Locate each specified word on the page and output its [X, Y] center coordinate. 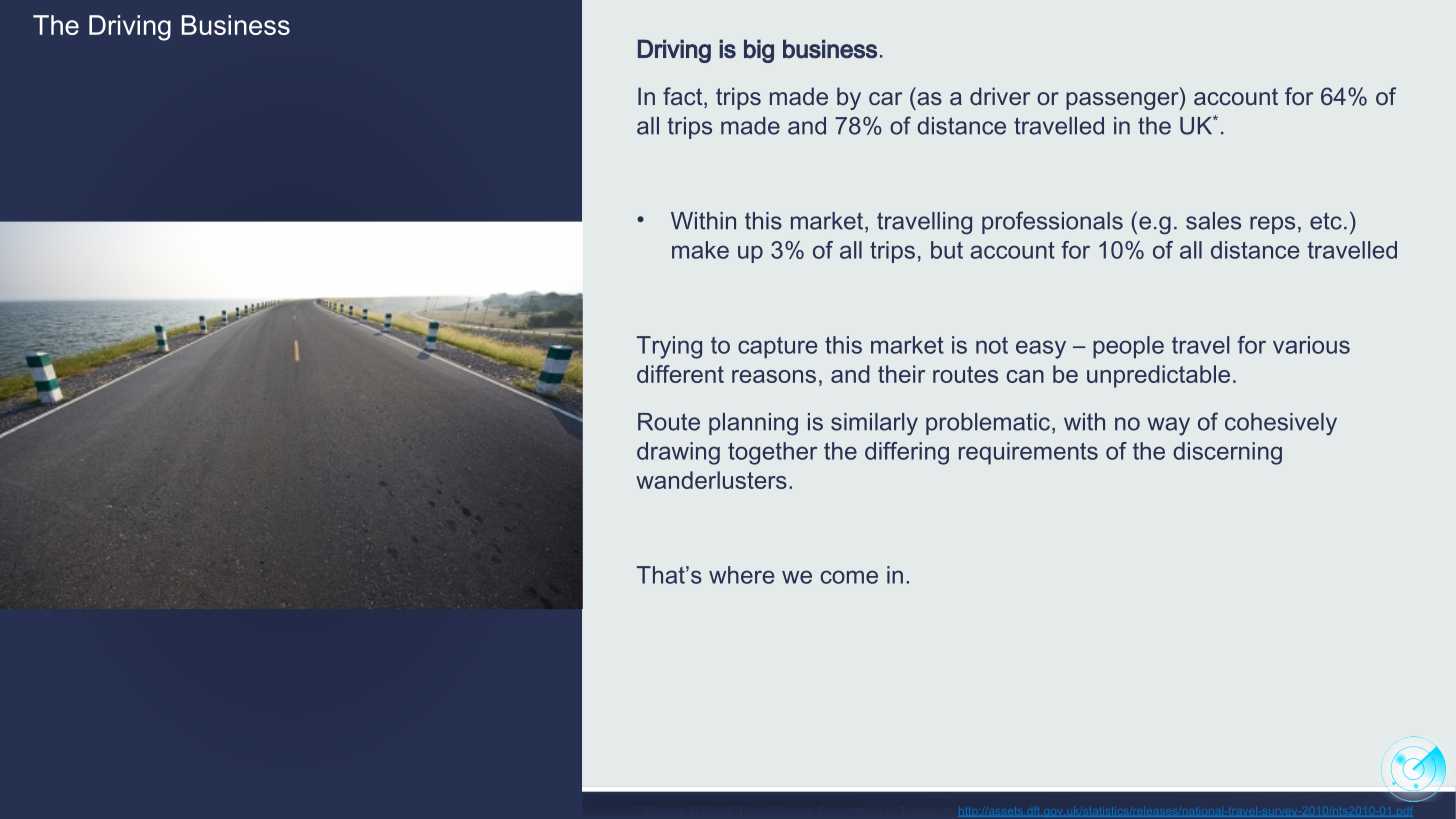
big [759, 51]
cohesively [1281, 424]
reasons [774, 376]
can [1025, 376]
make [700, 250]
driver [1000, 96]
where [741, 575]
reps [1272, 225]
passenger [1123, 101]
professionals [1052, 222]
